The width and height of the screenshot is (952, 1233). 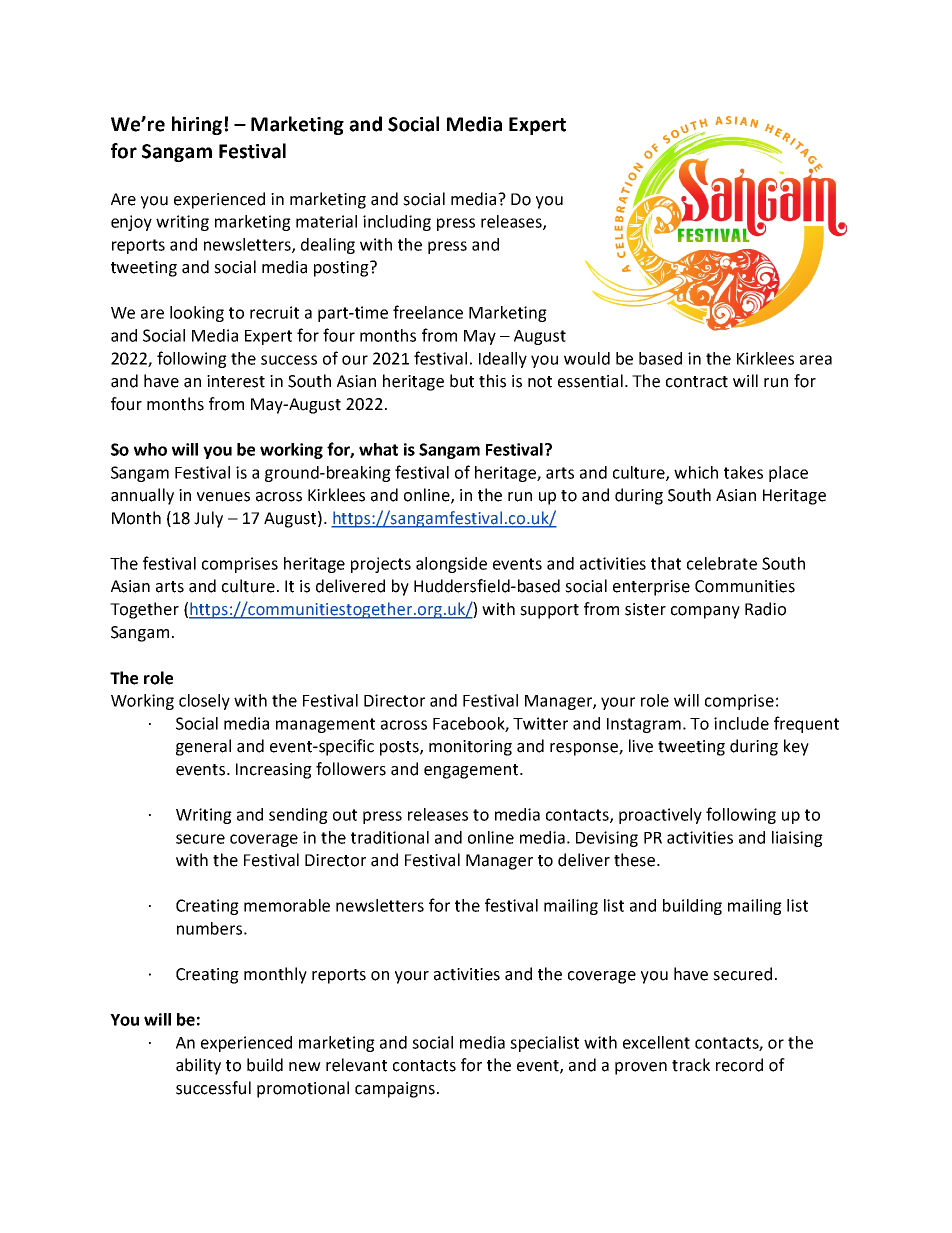 What do you see at coordinates (397, 223) in the screenshot?
I see `including` at bounding box center [397, 223].
